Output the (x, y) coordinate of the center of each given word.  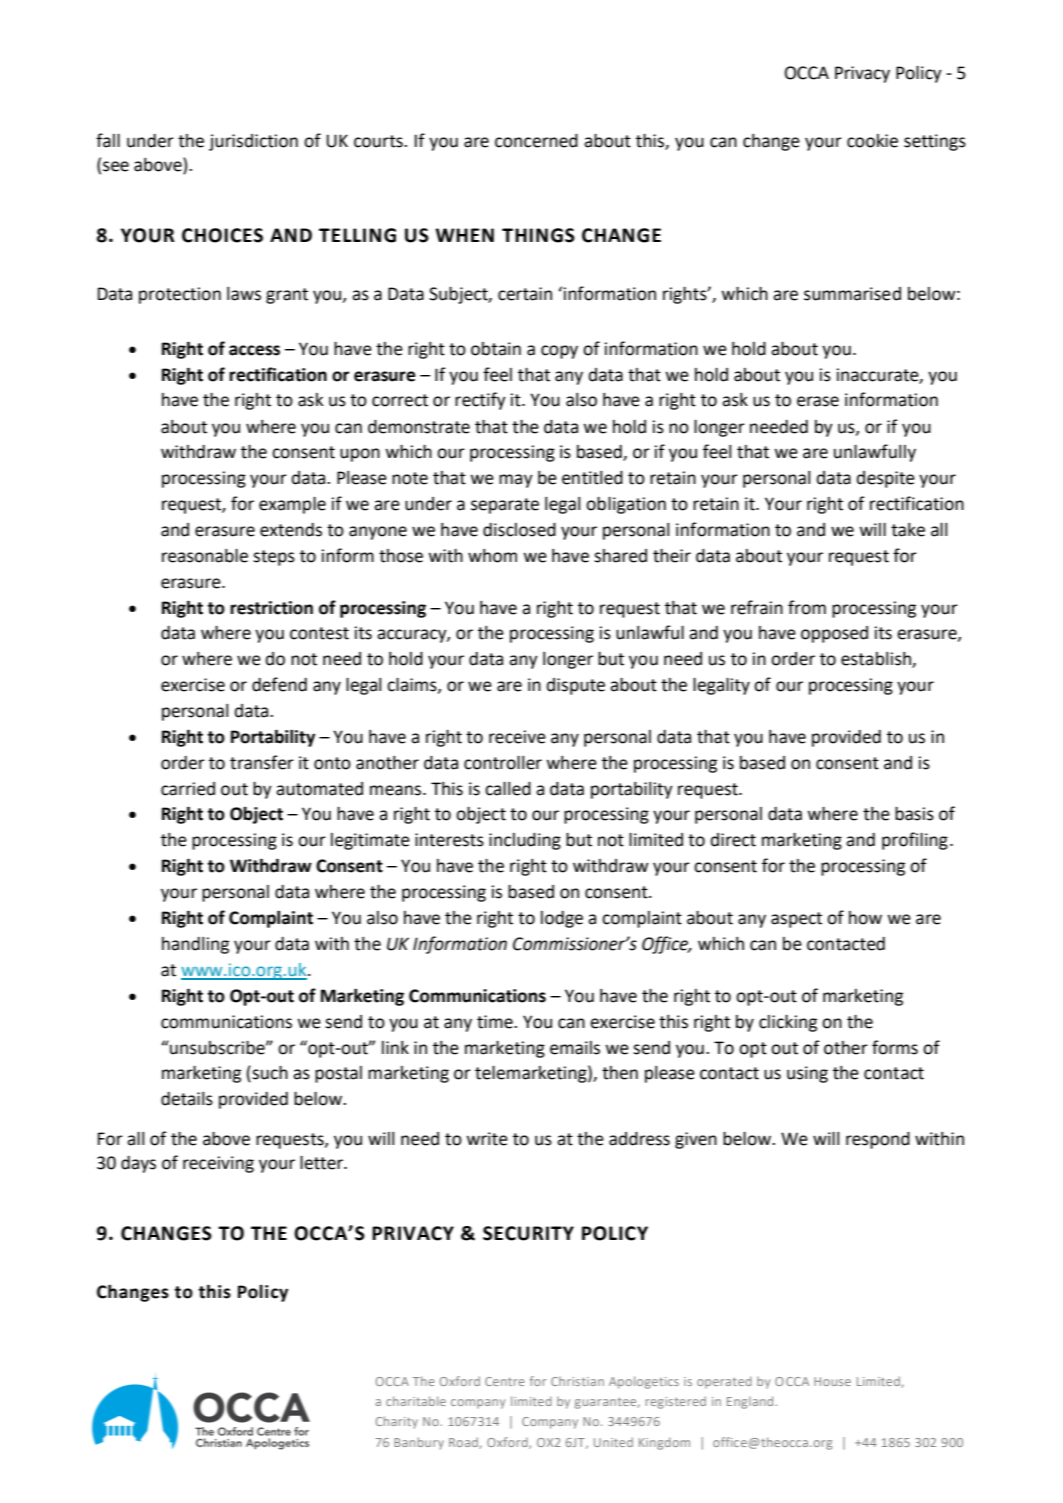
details (187, 1099)
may (516, 481)
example (292, 505)
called (508, 789)
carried (188, 789)
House (832, 1381)
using (807, 1074)
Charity (397, 1422)
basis (914, 814)
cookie (872, 141)
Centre (505, 1381)
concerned (536, 141)
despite (886, 479)
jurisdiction (253, 142)
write (487, 1139)
